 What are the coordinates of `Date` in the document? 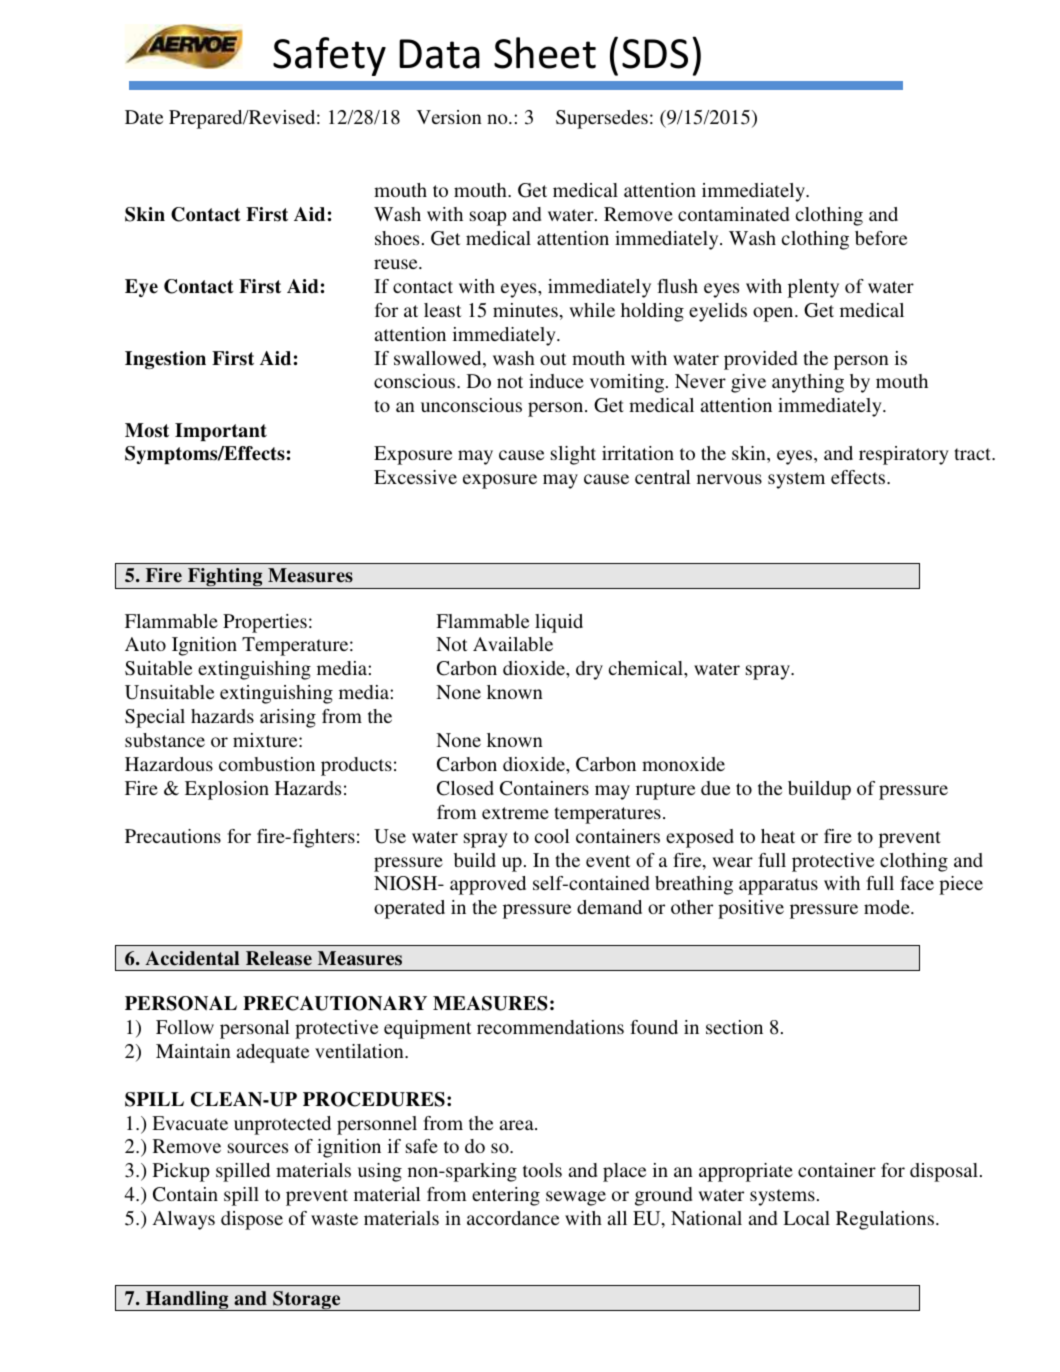 It's located at (144, 117).
